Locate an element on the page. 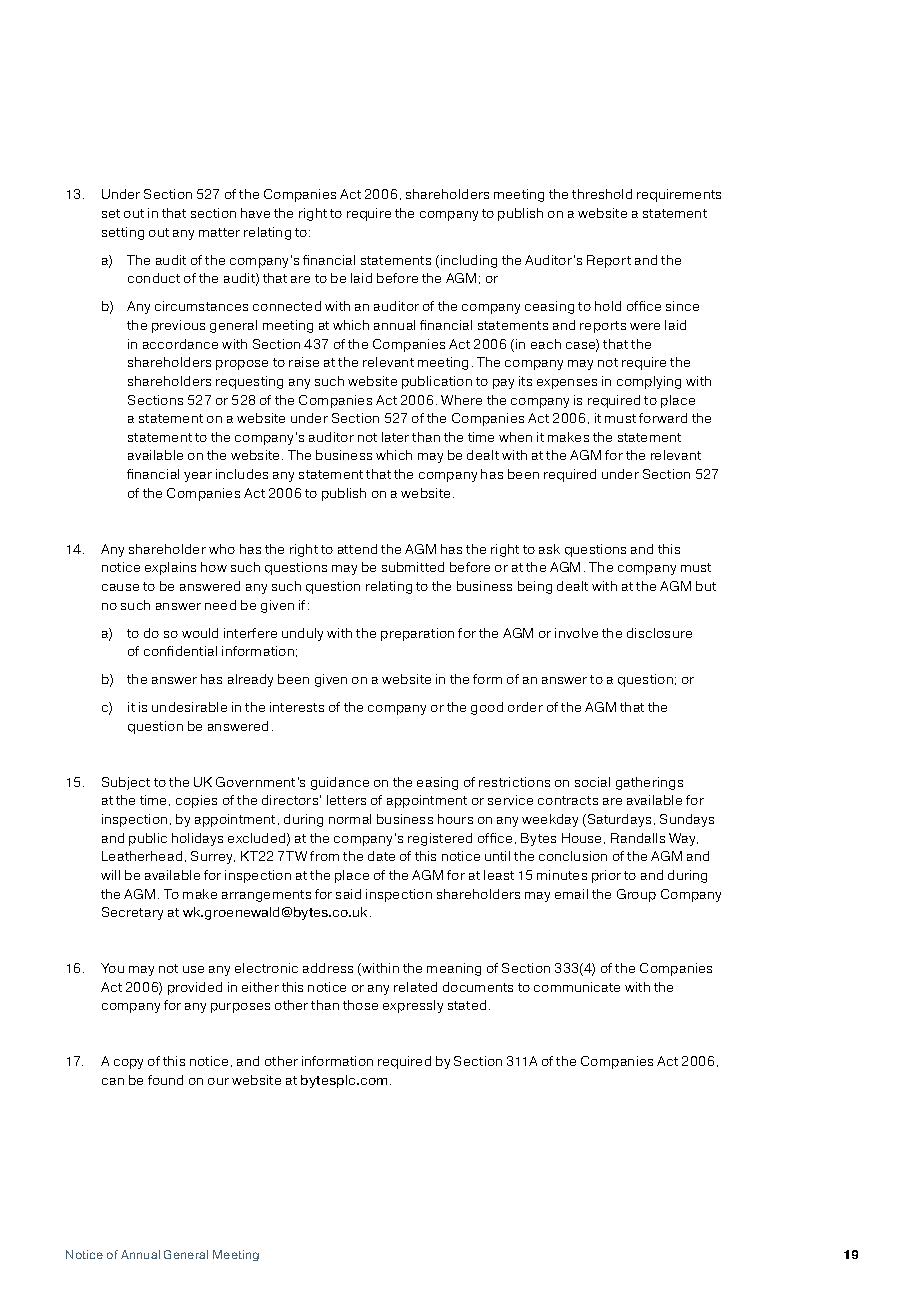 This document has width=924, height=1308. year is located at coordinates (198, 477).
